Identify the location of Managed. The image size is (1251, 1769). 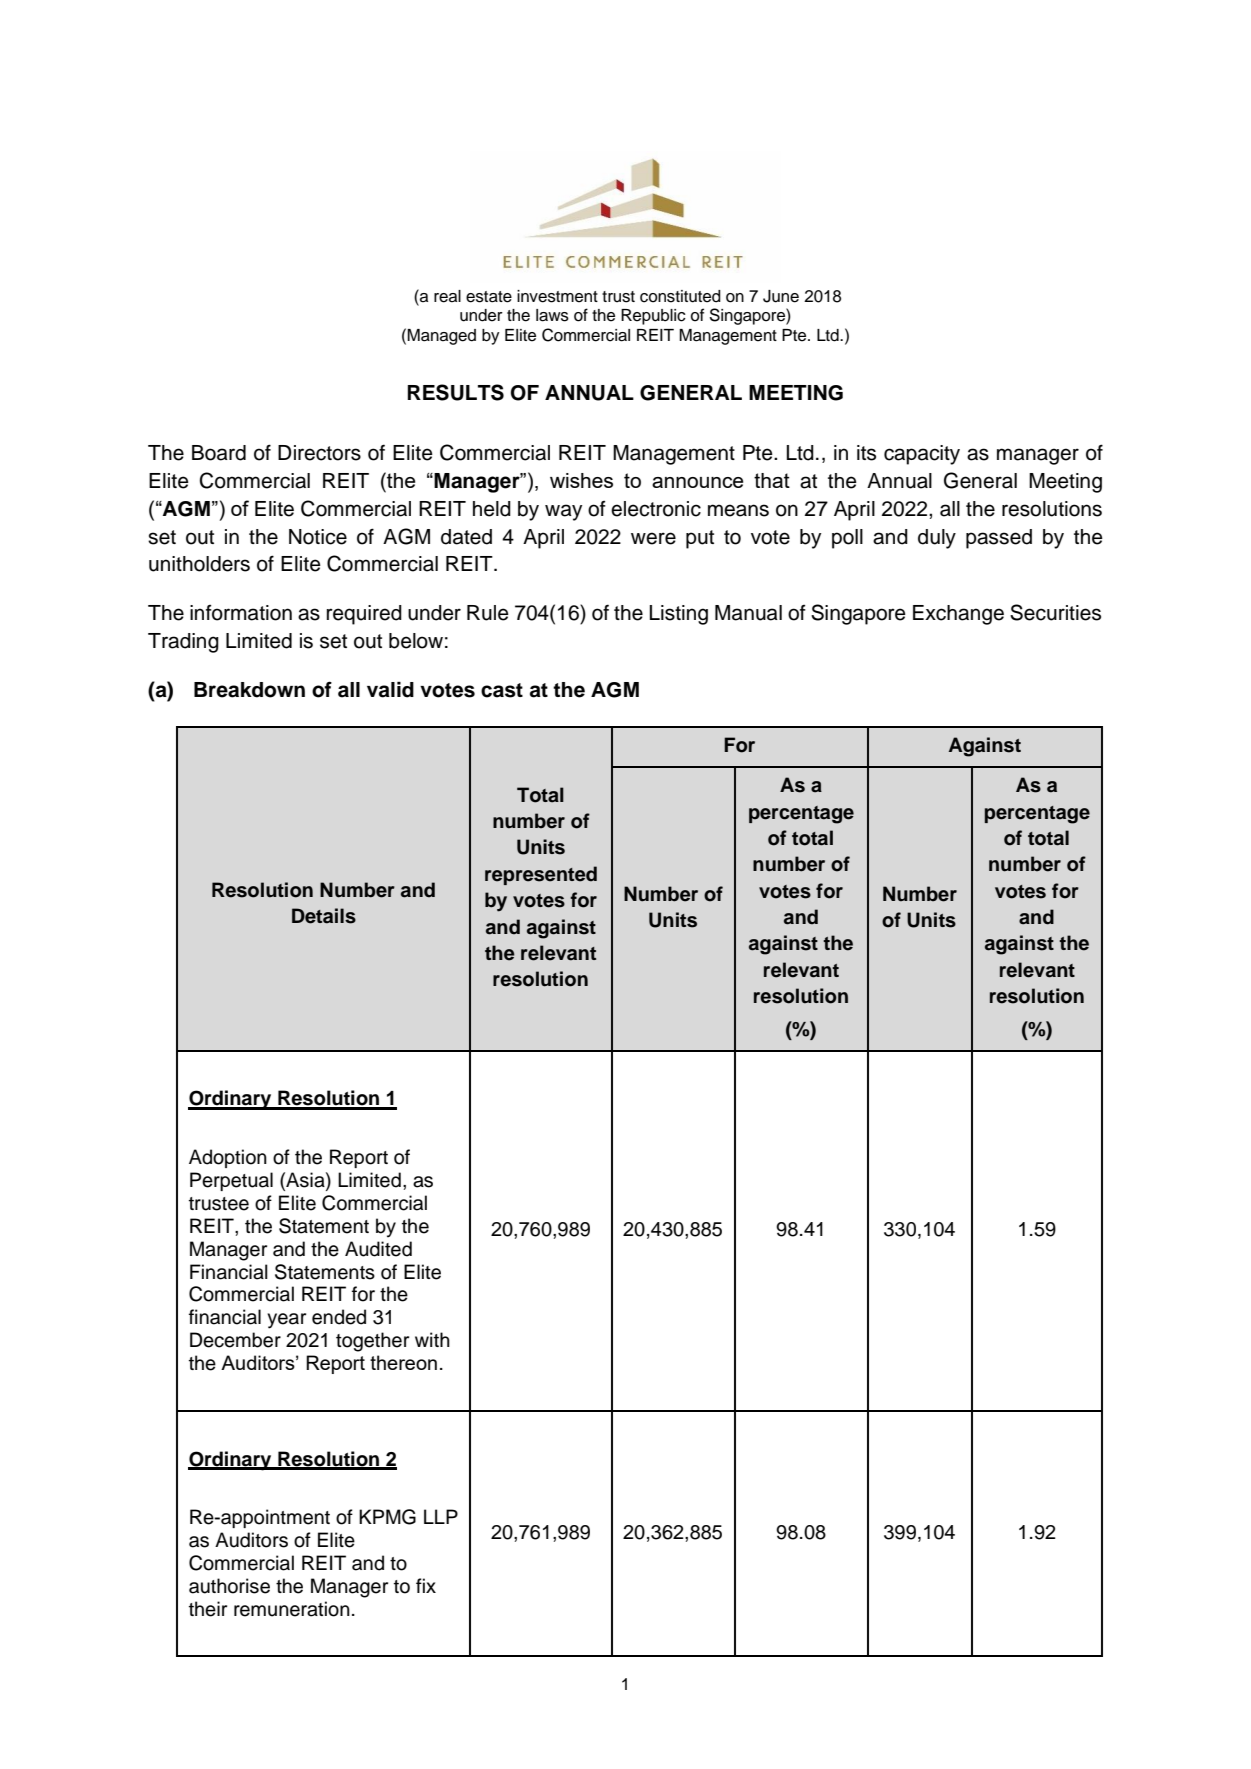
(441, 337).
